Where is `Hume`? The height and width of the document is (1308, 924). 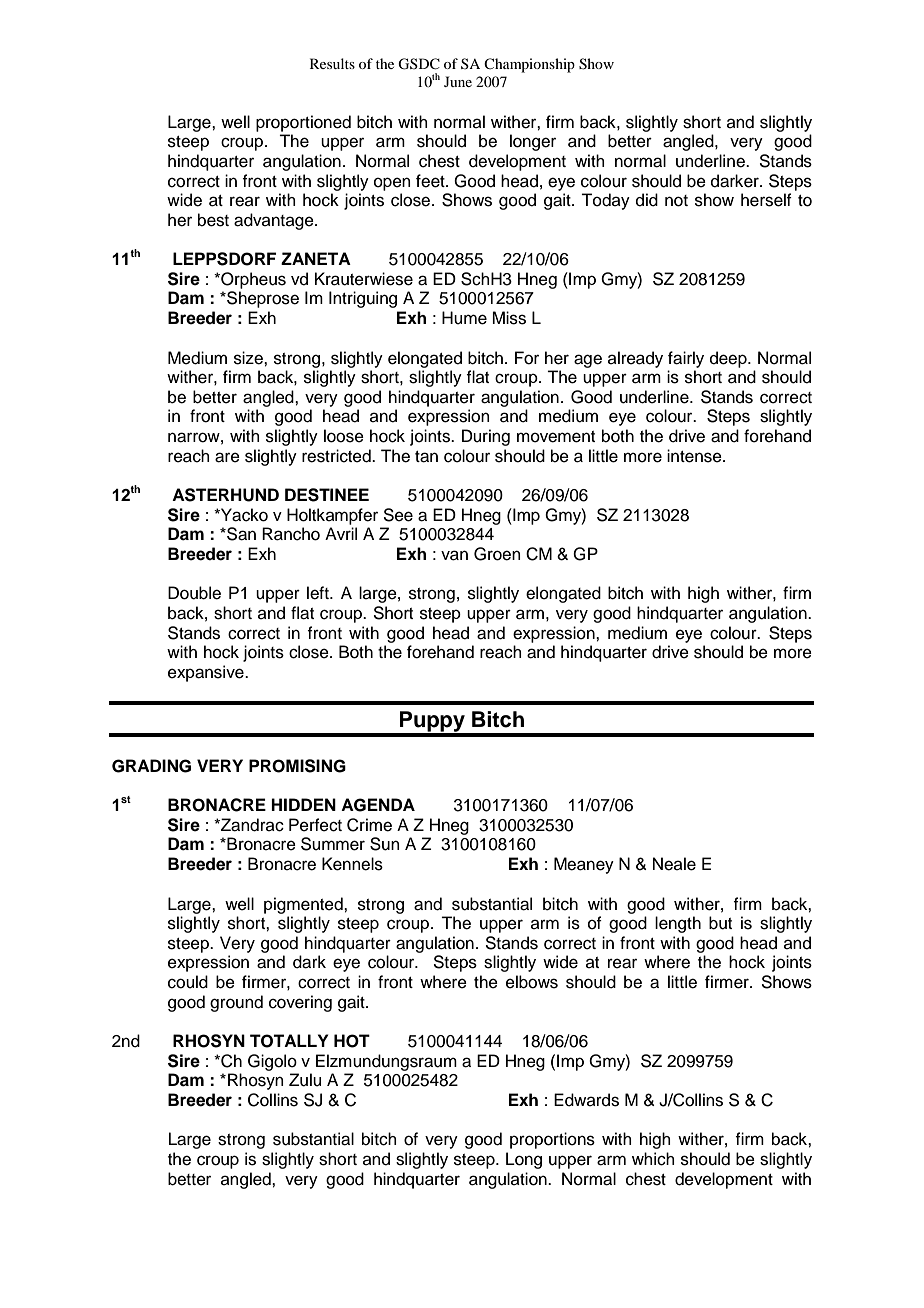 Hume is located at coordinates (464, 318).
